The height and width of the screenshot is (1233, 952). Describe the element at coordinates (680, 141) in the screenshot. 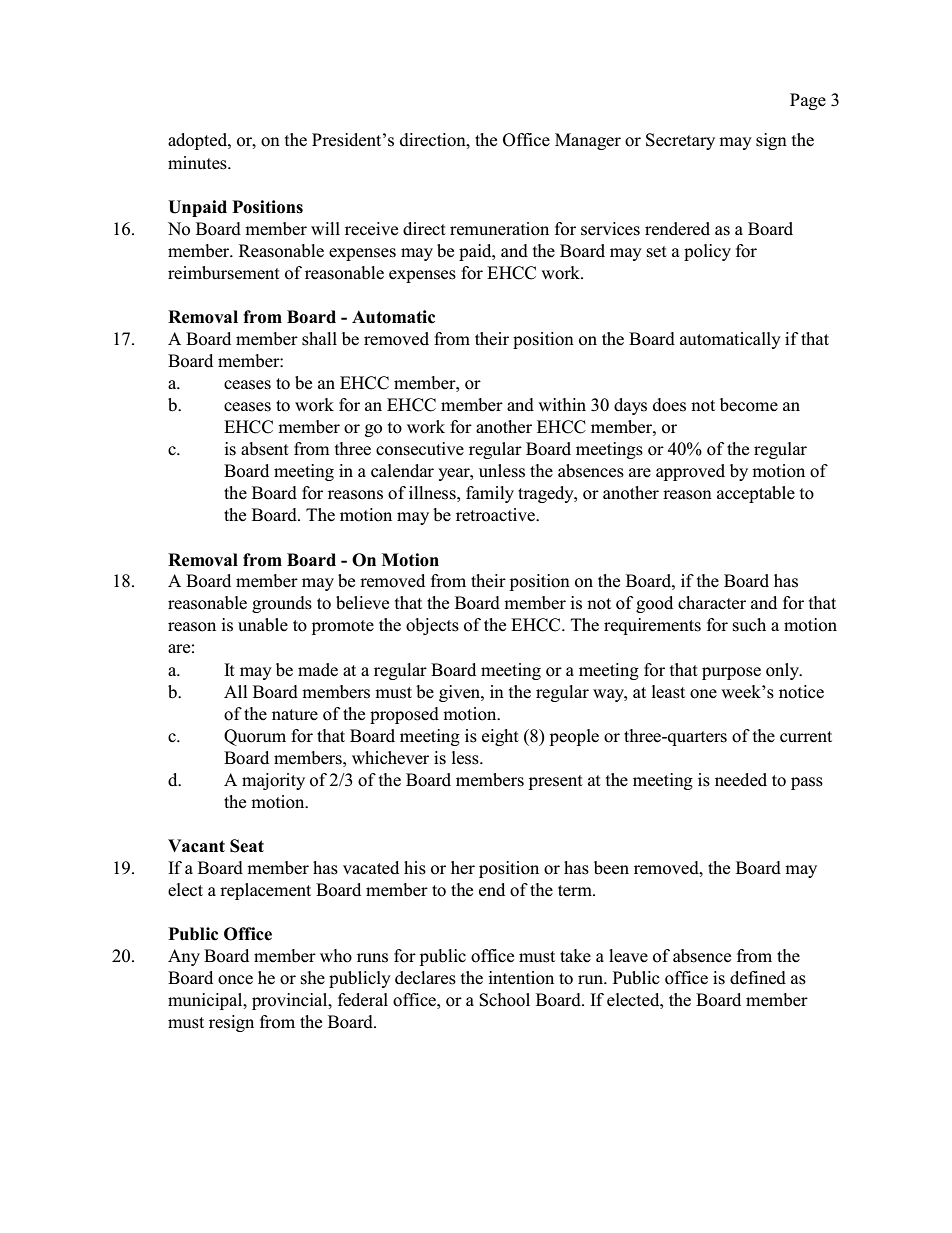

I see `Secretary` at that location.
